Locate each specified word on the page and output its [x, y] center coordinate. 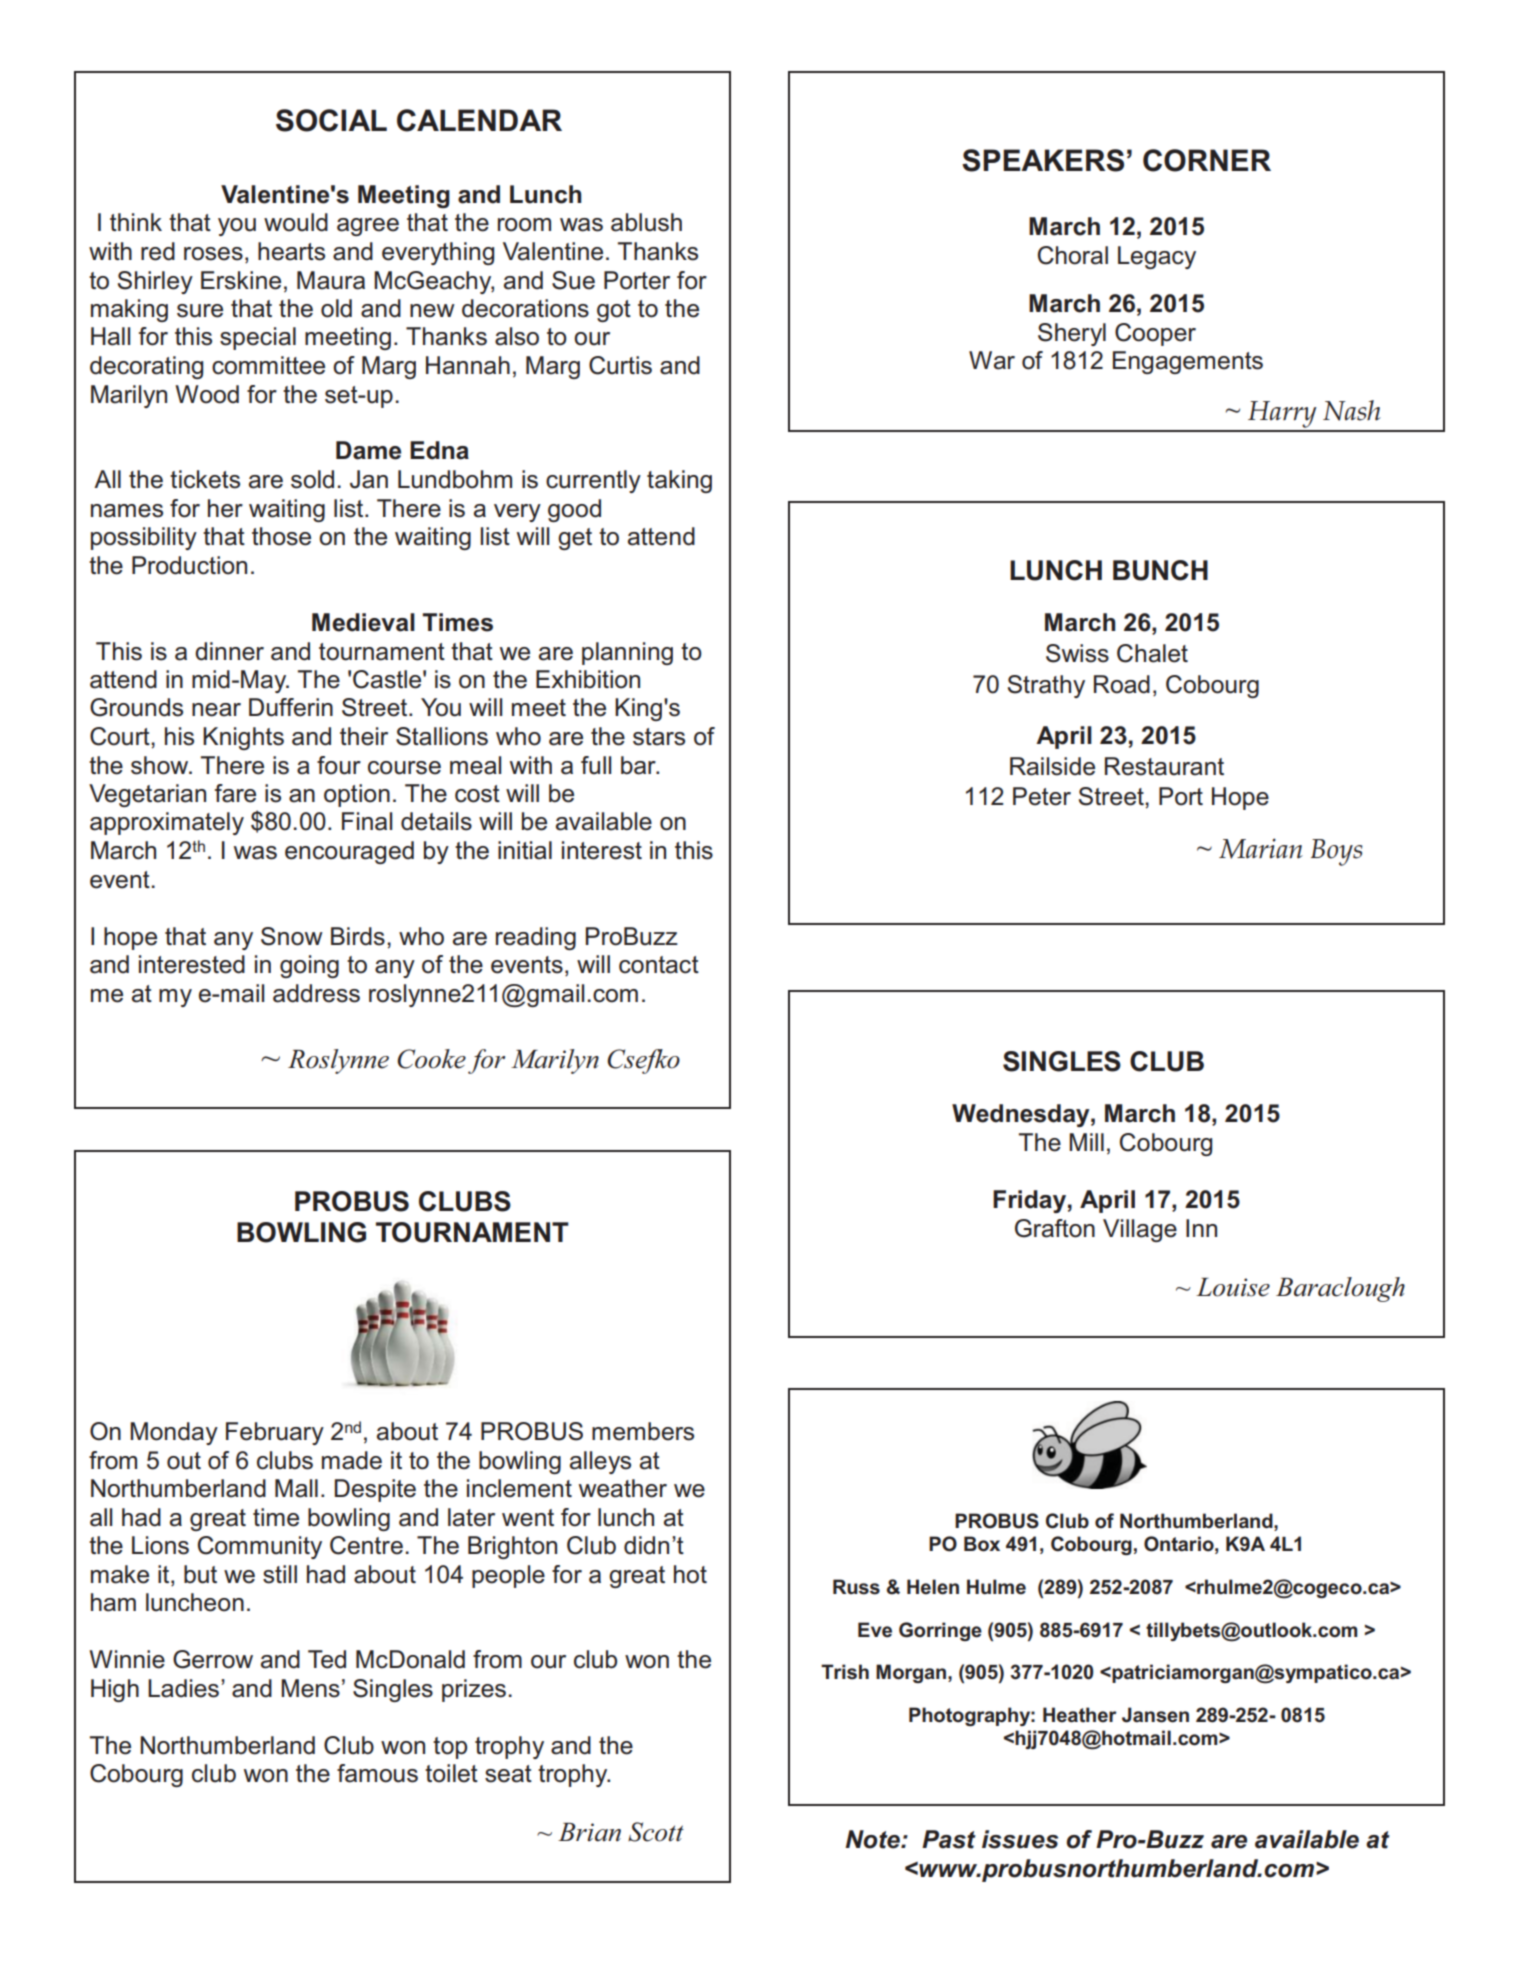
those [281, 536]
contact [659, 965]
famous [377, 1773]
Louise [1233, 1287]
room [524, 225]
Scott [656, 1832]
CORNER [1207, 160]
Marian [1261, 848]
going [309, 966]
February [275, 1433]
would [296, 222]
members [643, 1431]
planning [627, 653]
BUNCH [1160, 570]
